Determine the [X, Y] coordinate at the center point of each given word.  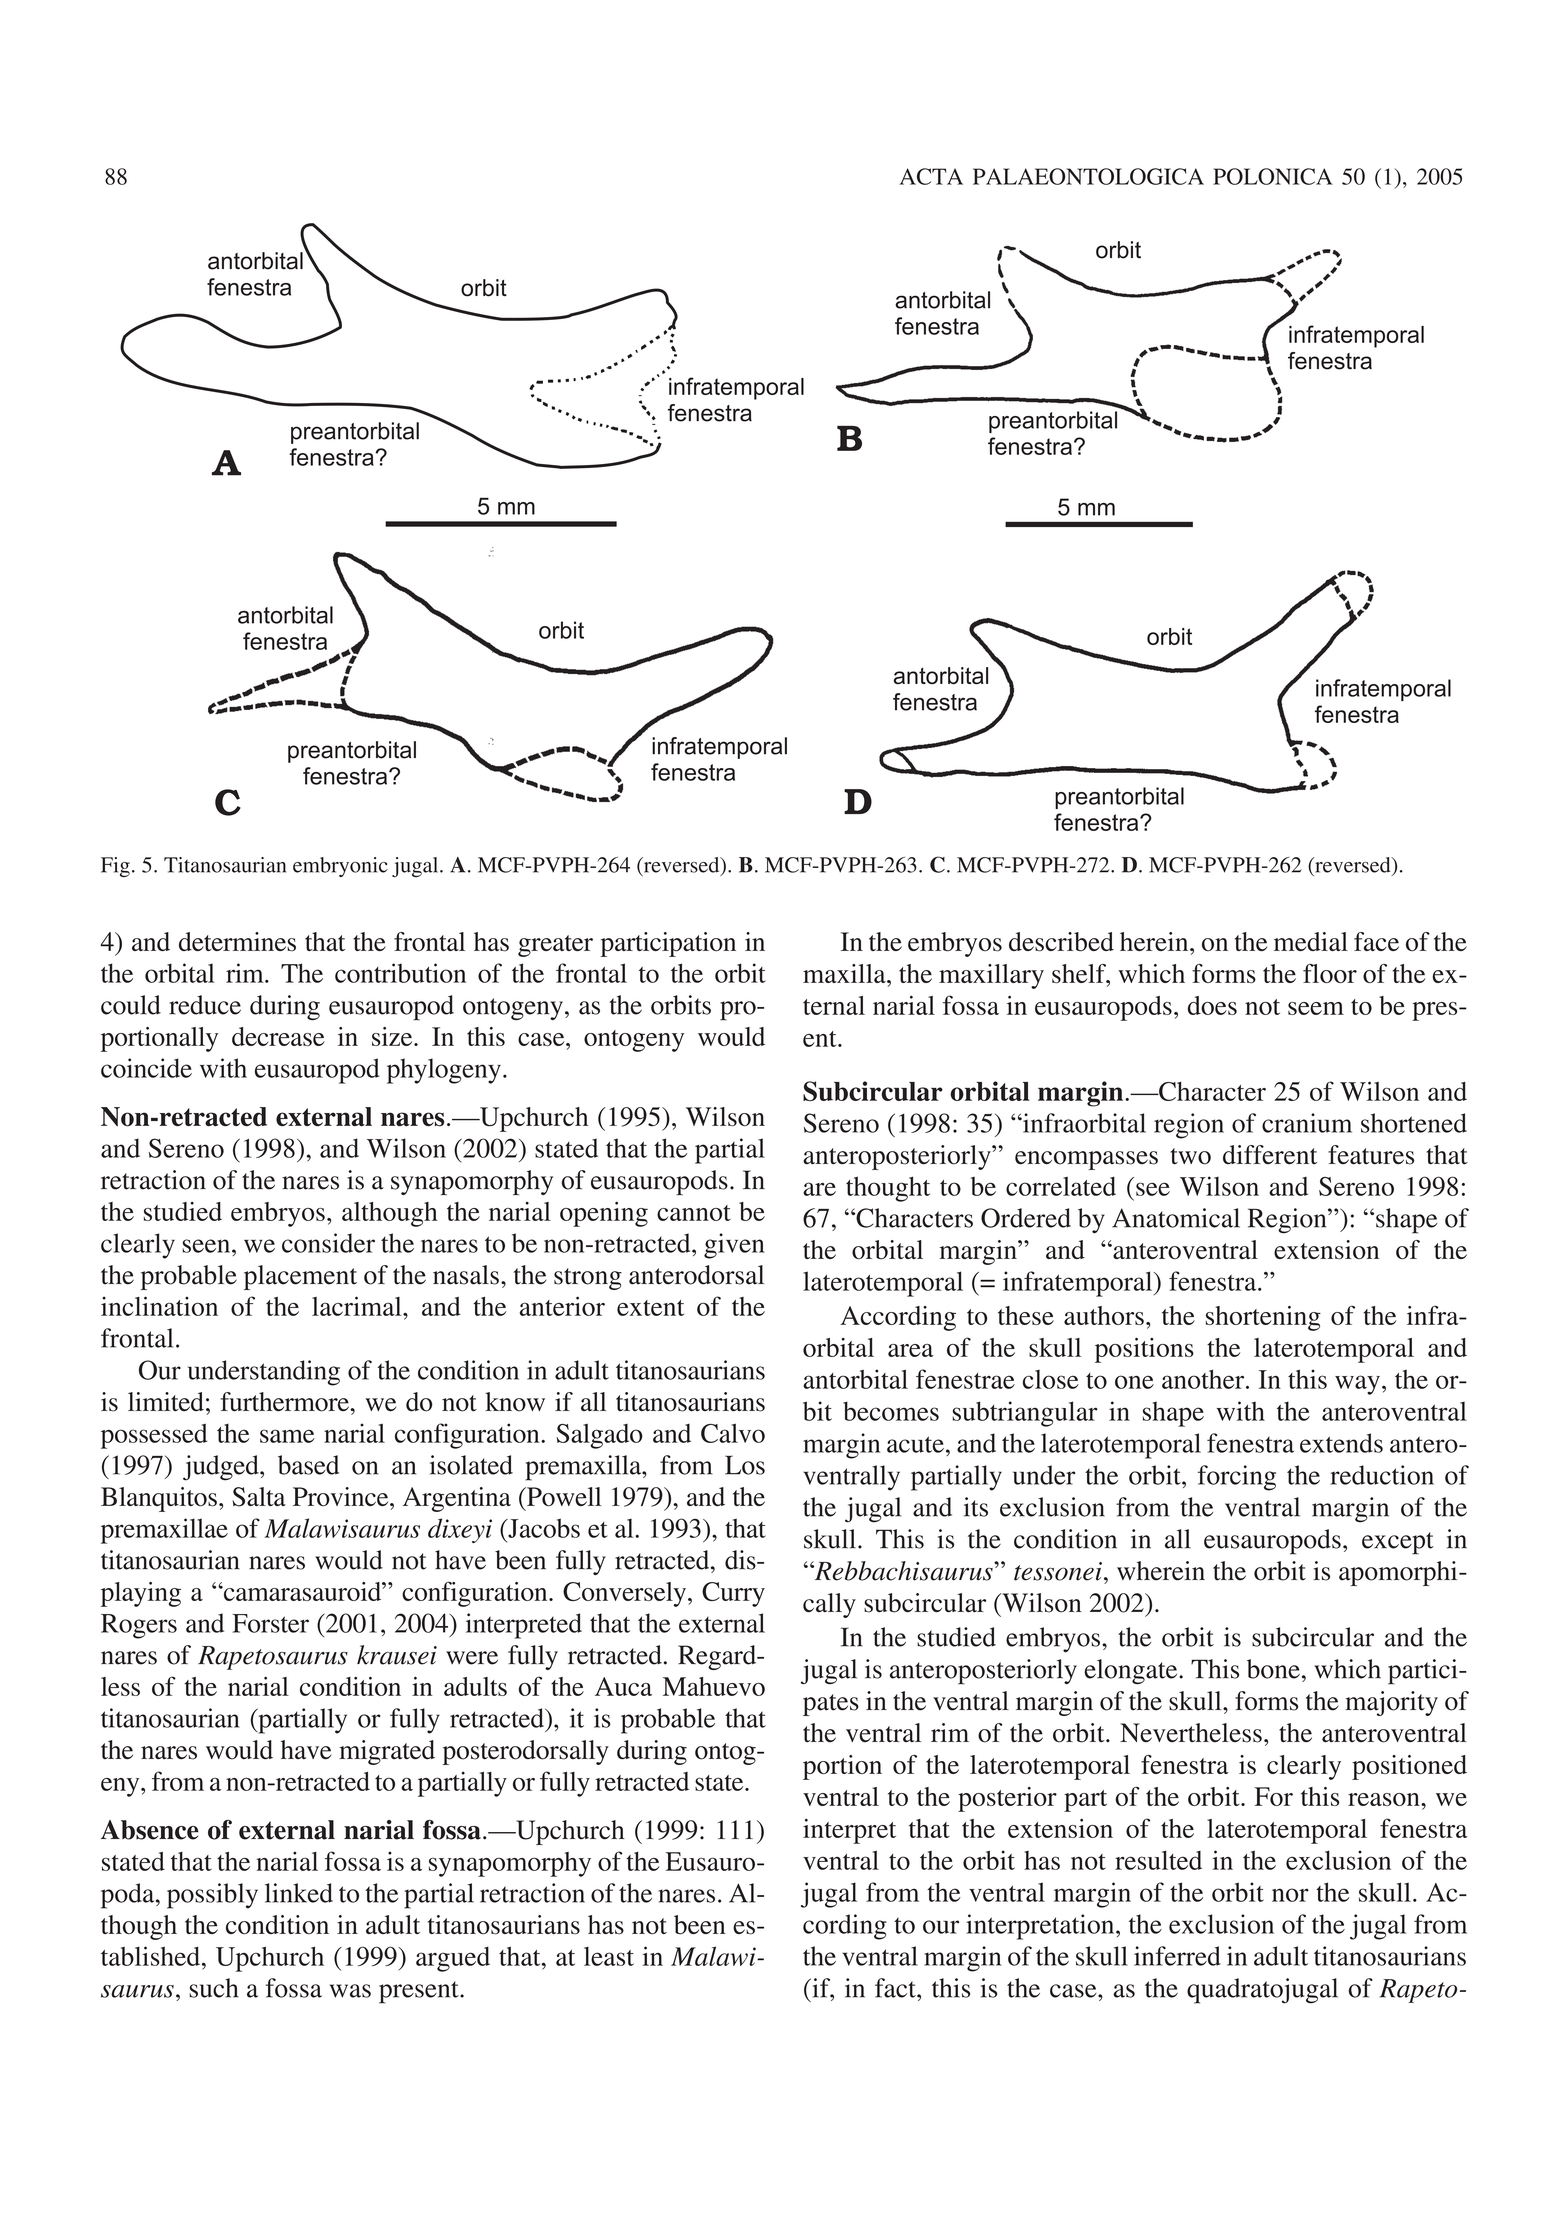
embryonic [340, 867]
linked [299, 1893]
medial [1311, 941]
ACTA [931, 176]
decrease [278, 1036]
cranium [1307, 1123]
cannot [694, 1213]
